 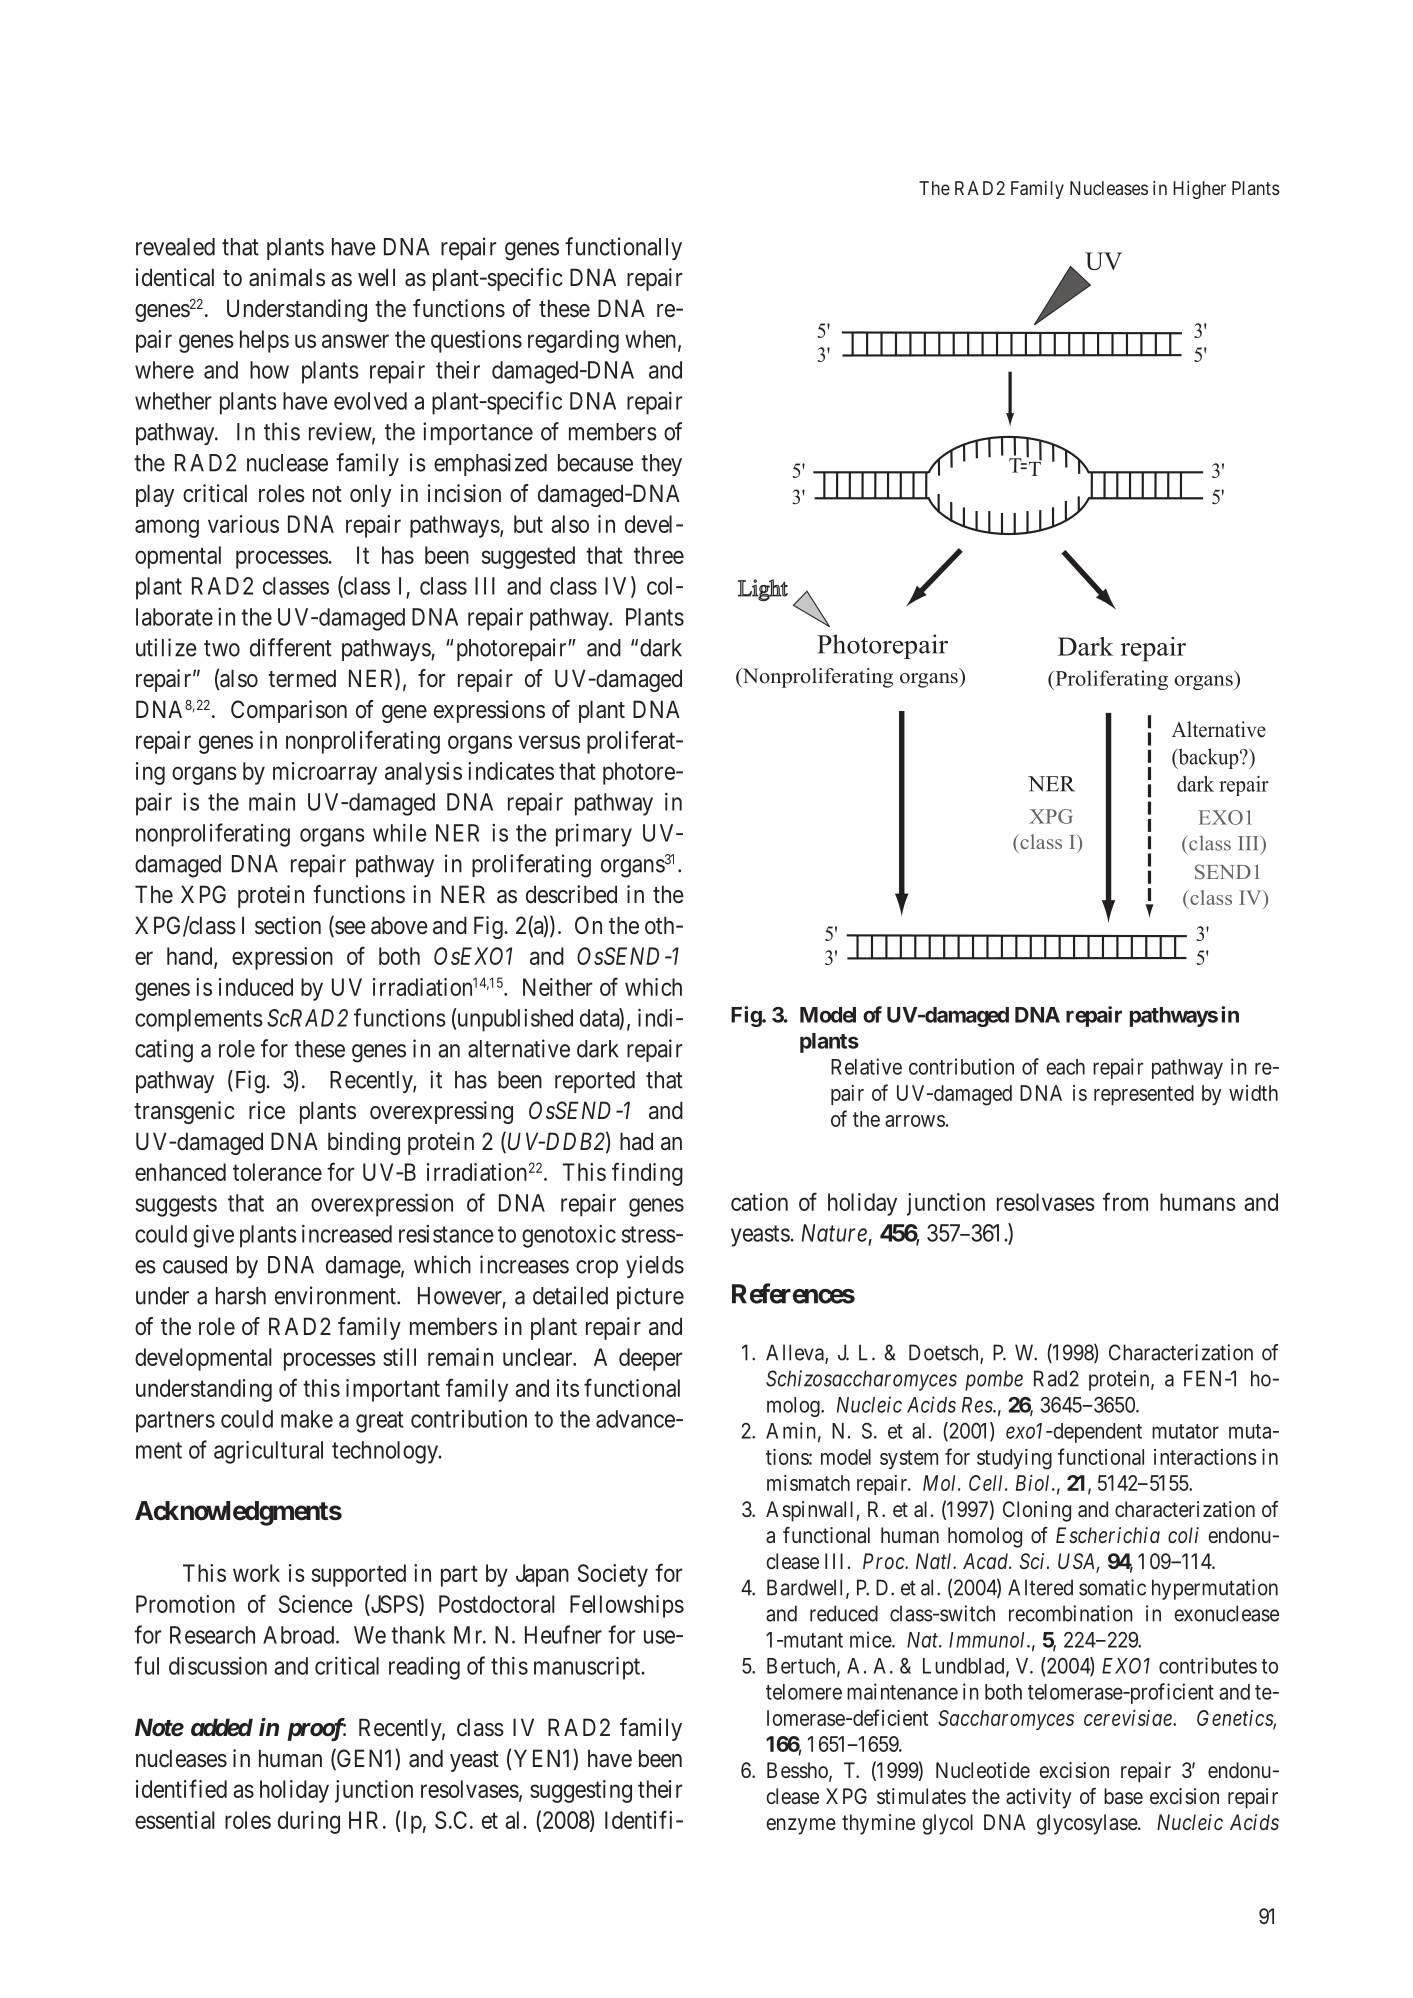 What do you see at coordinates (325, 773) in the screenshot?
I see `microarray` at bounding box center [325, 773].
